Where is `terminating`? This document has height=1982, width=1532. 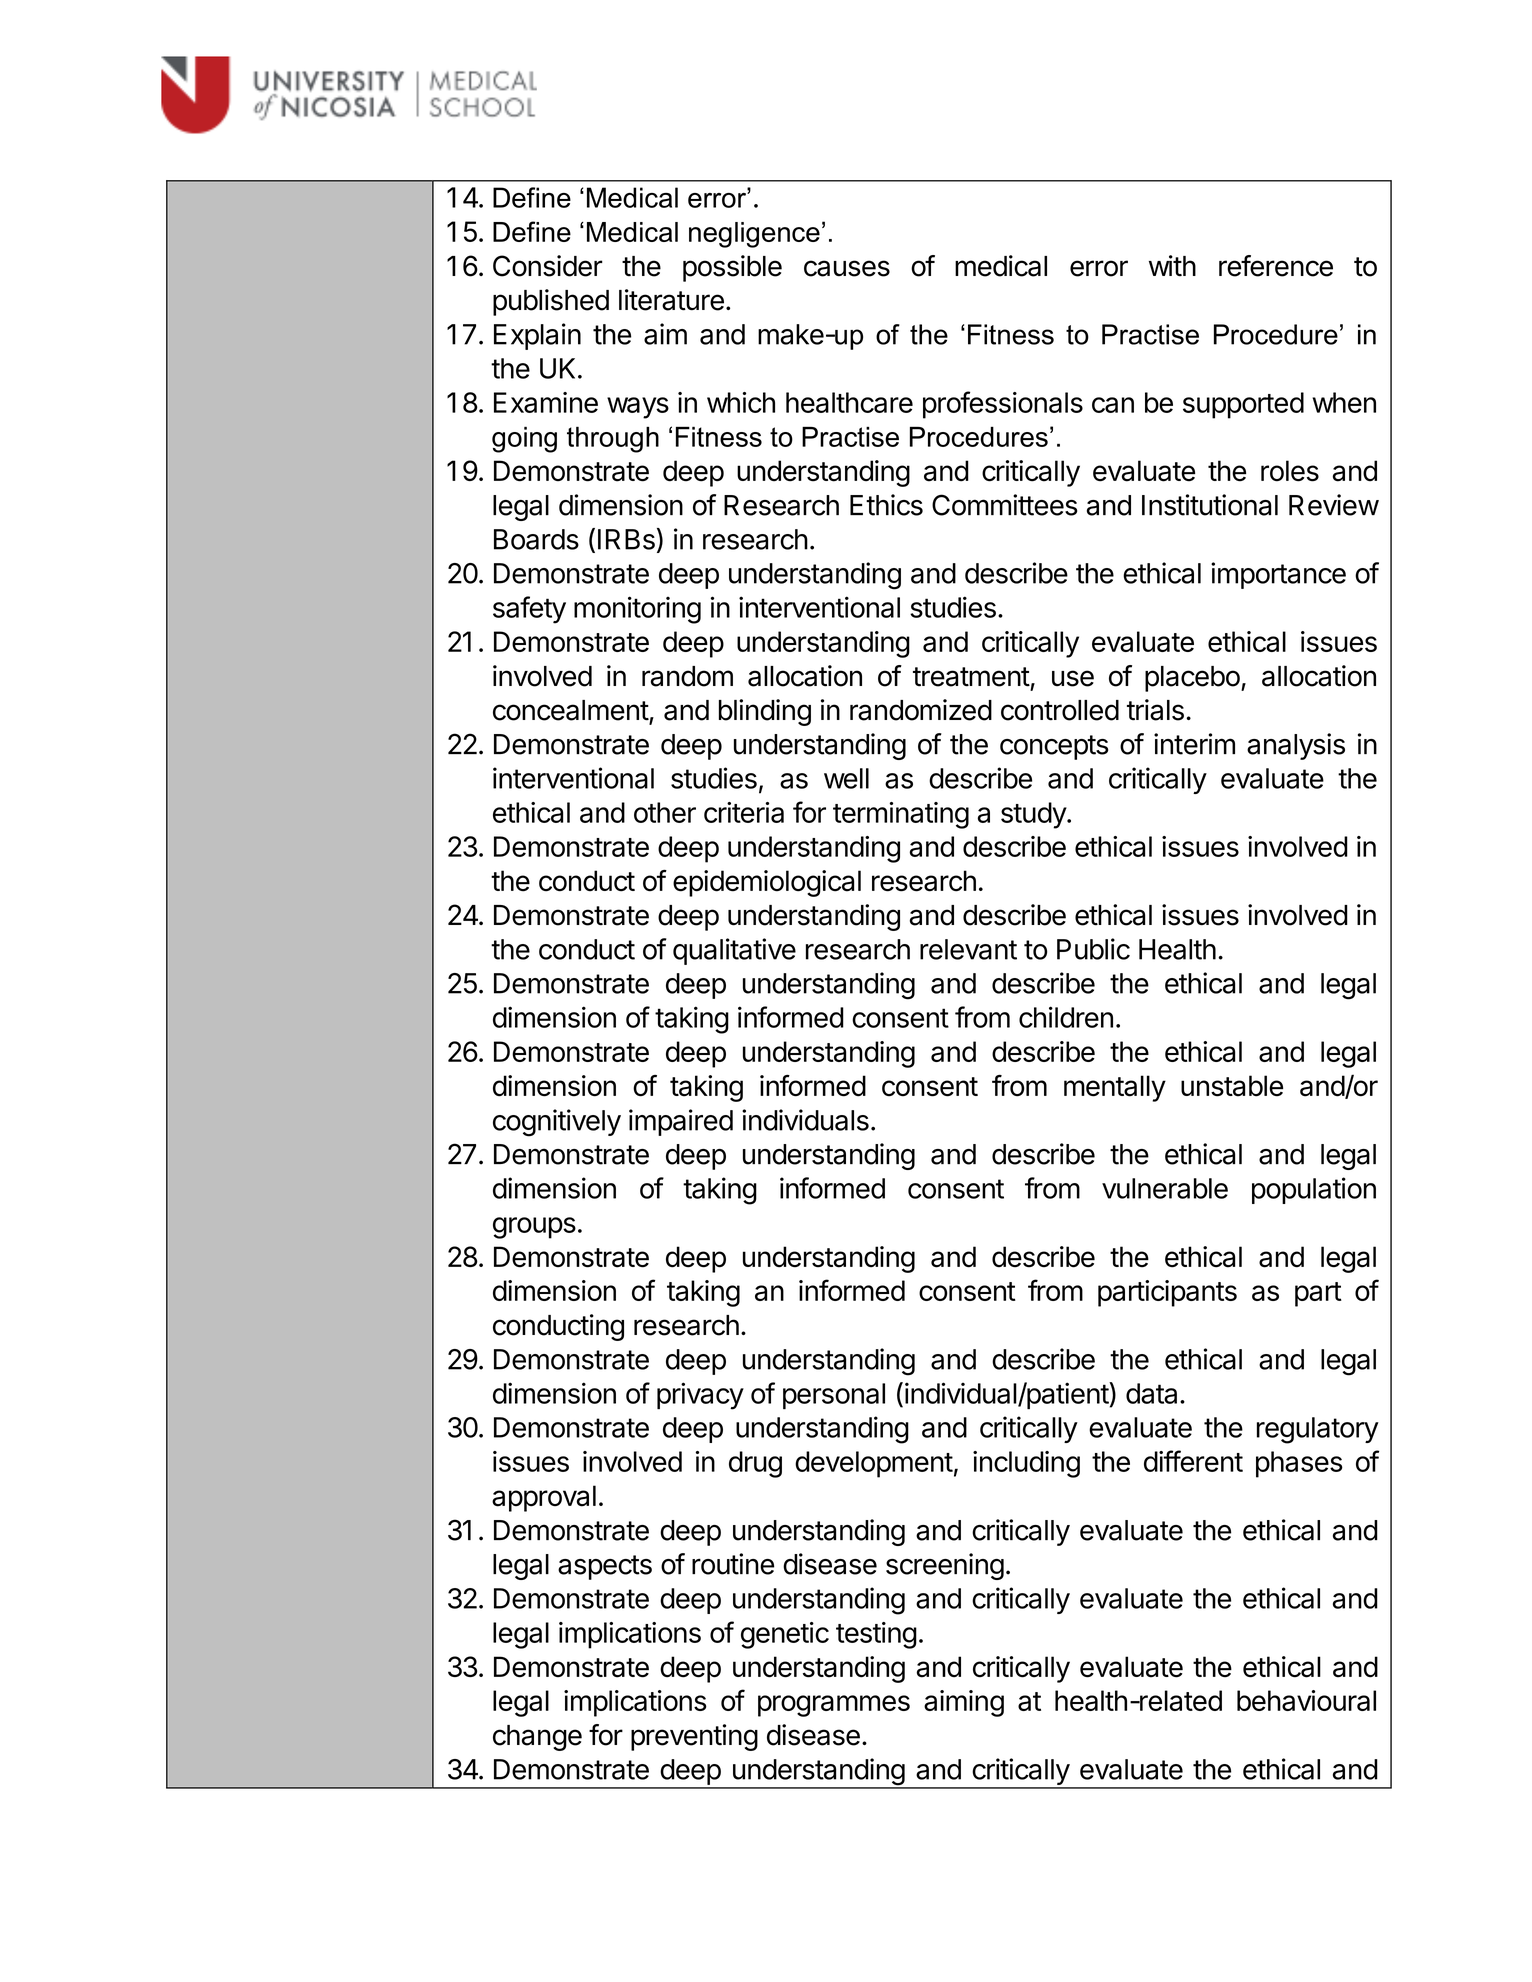 terminating is located at coordinates (901, 815).
